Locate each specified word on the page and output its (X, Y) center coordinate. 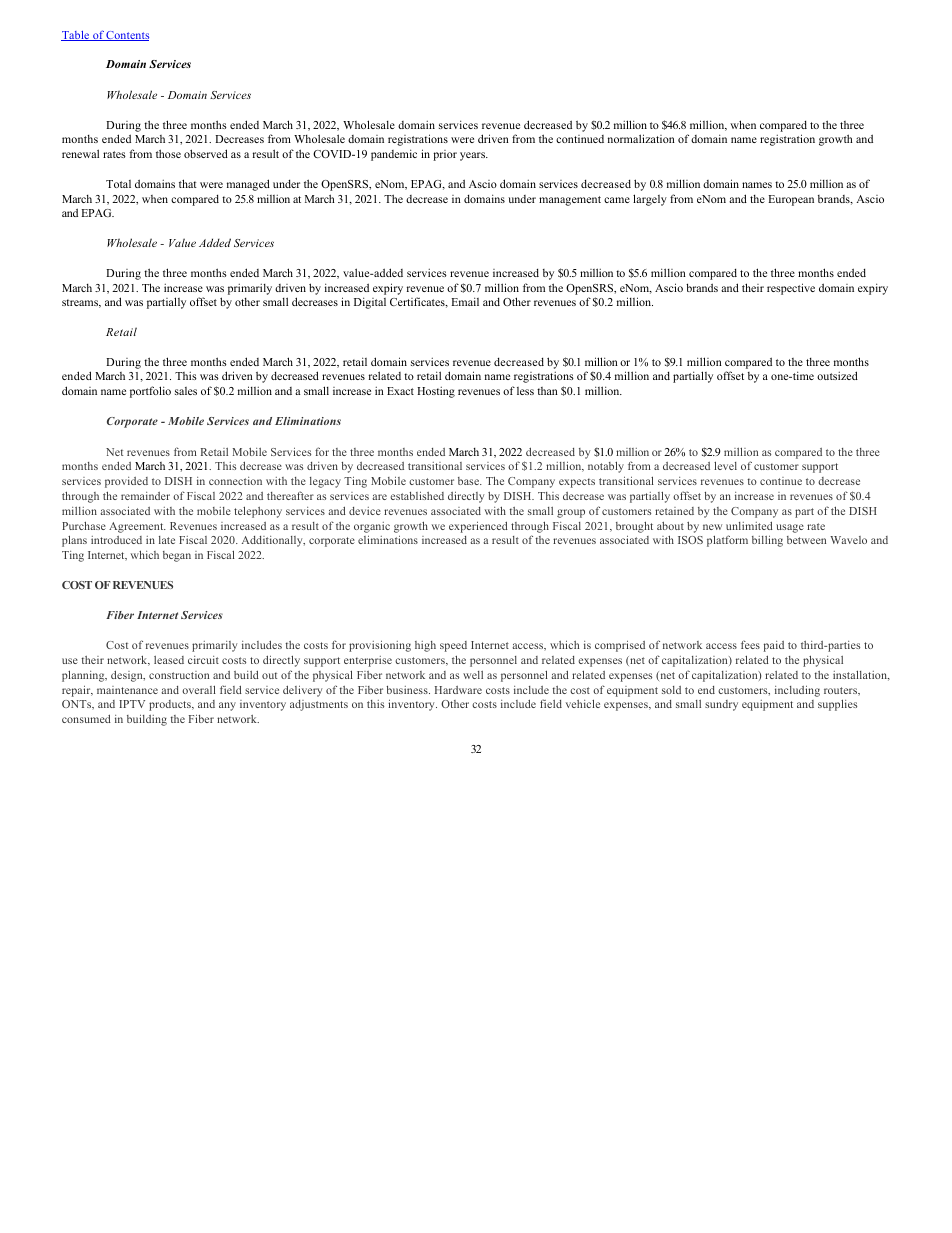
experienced (478, 527)
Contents (127, 36)
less (525, 391)
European (791, 200)
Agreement (137, 527)
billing (767, 541)
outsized (837, 375)
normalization (641, 138)
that (188, 183)
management (570, 201)
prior (445, 155)
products (171, 705)
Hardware (458, 690)
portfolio (150, 392)
